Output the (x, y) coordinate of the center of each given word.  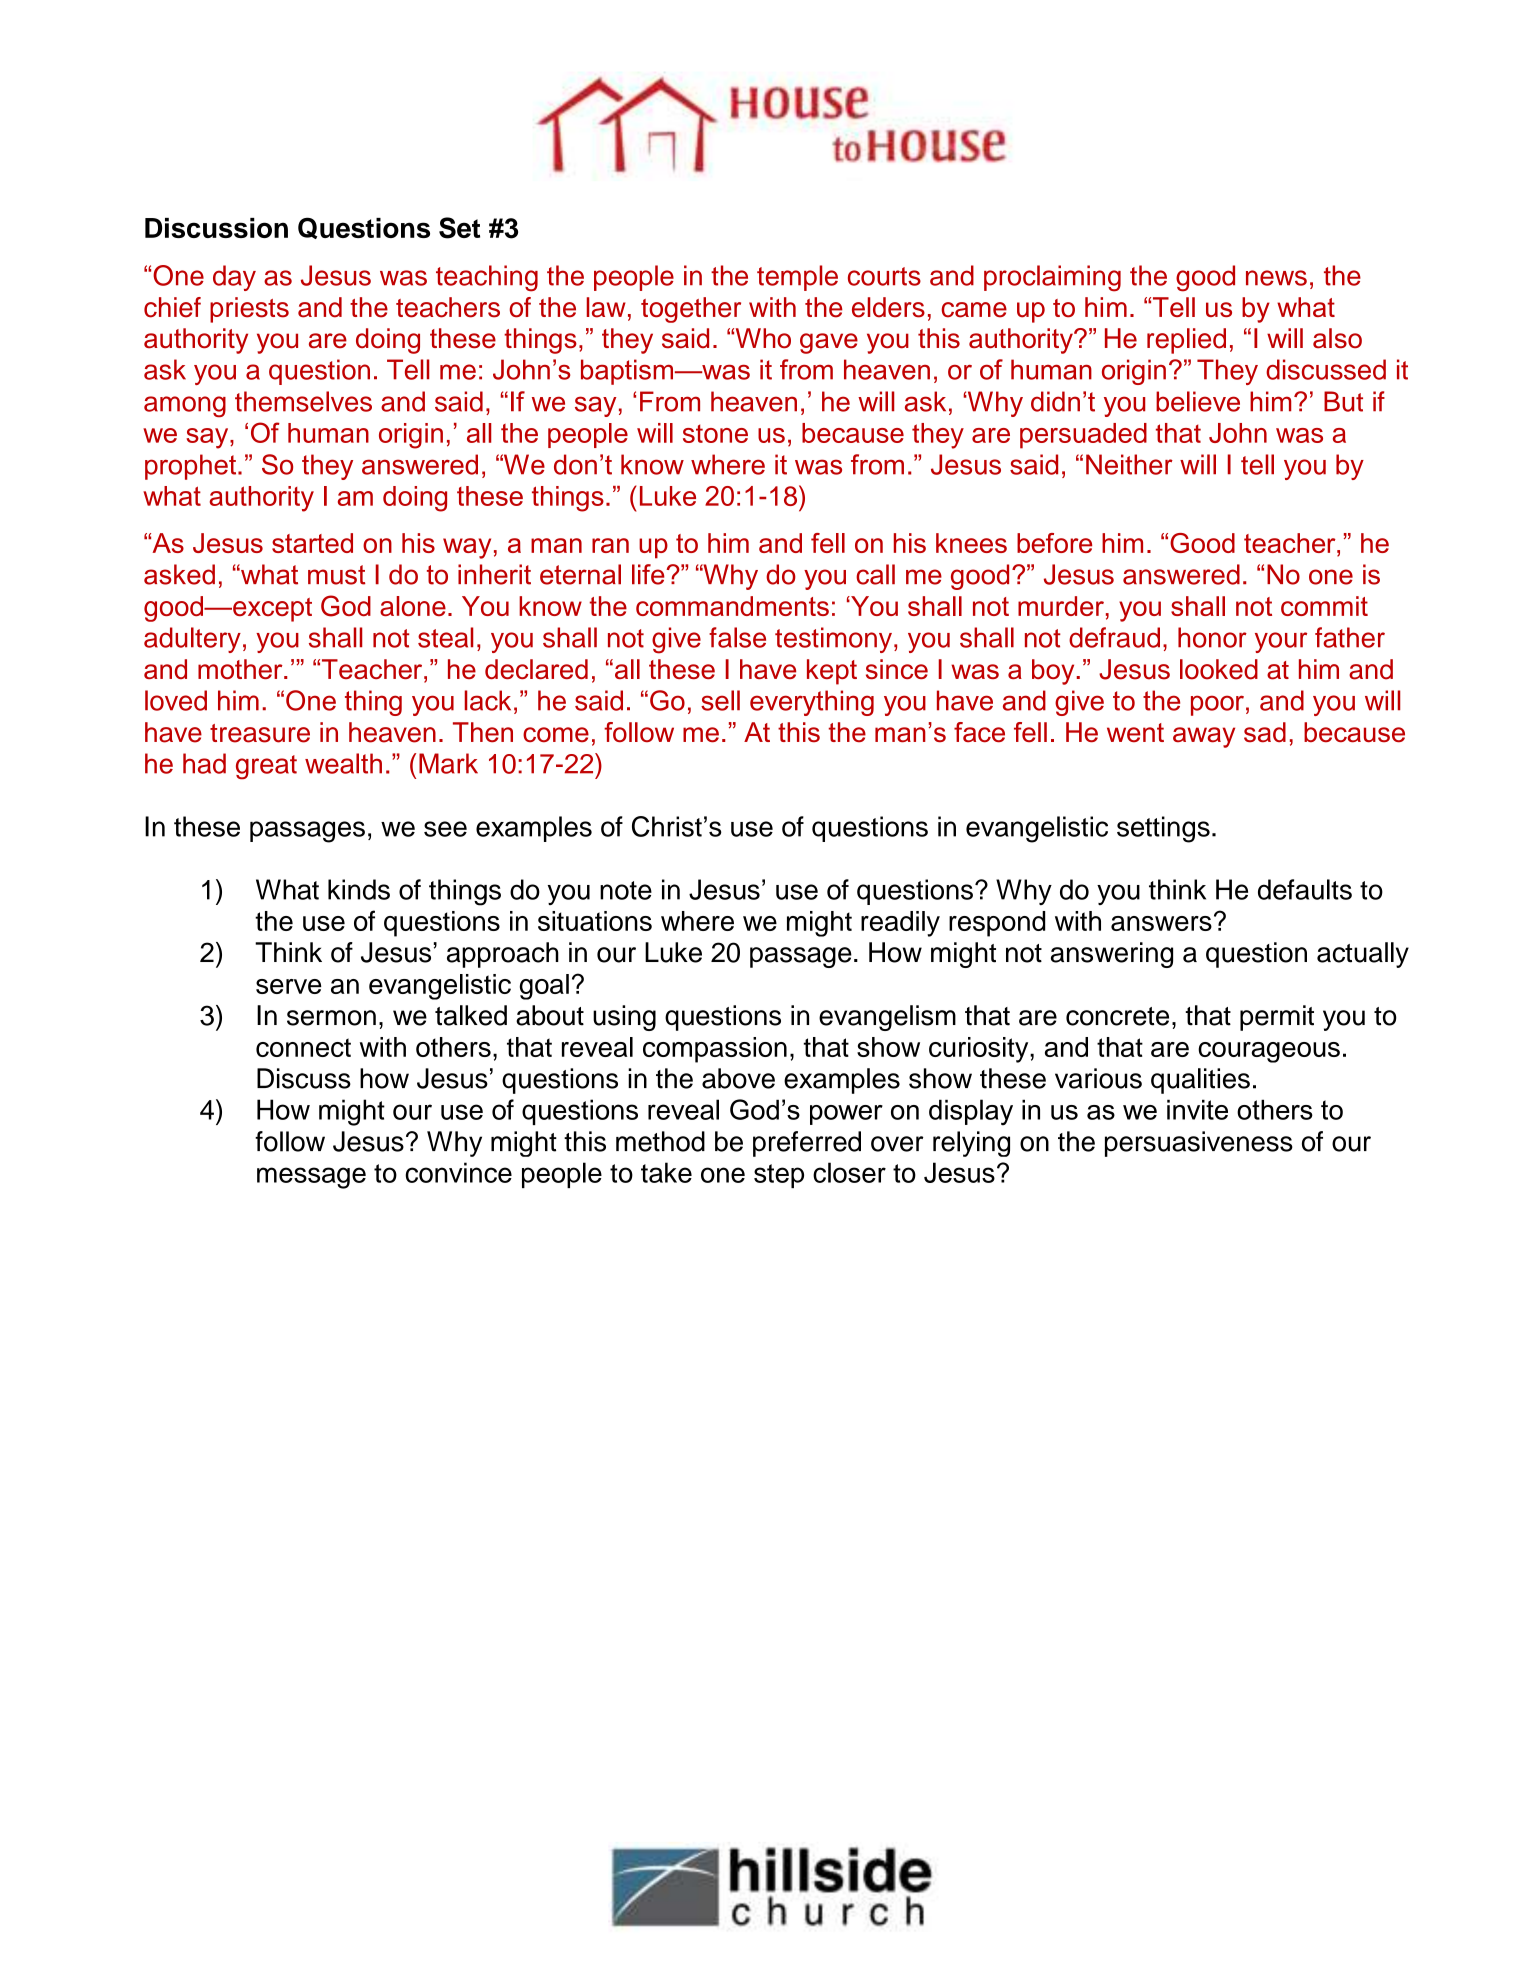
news (1276, 278)
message (311, 1178)
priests (249, 310)
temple (797, 278)
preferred (807, 1144)
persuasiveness (1199, 1144)
